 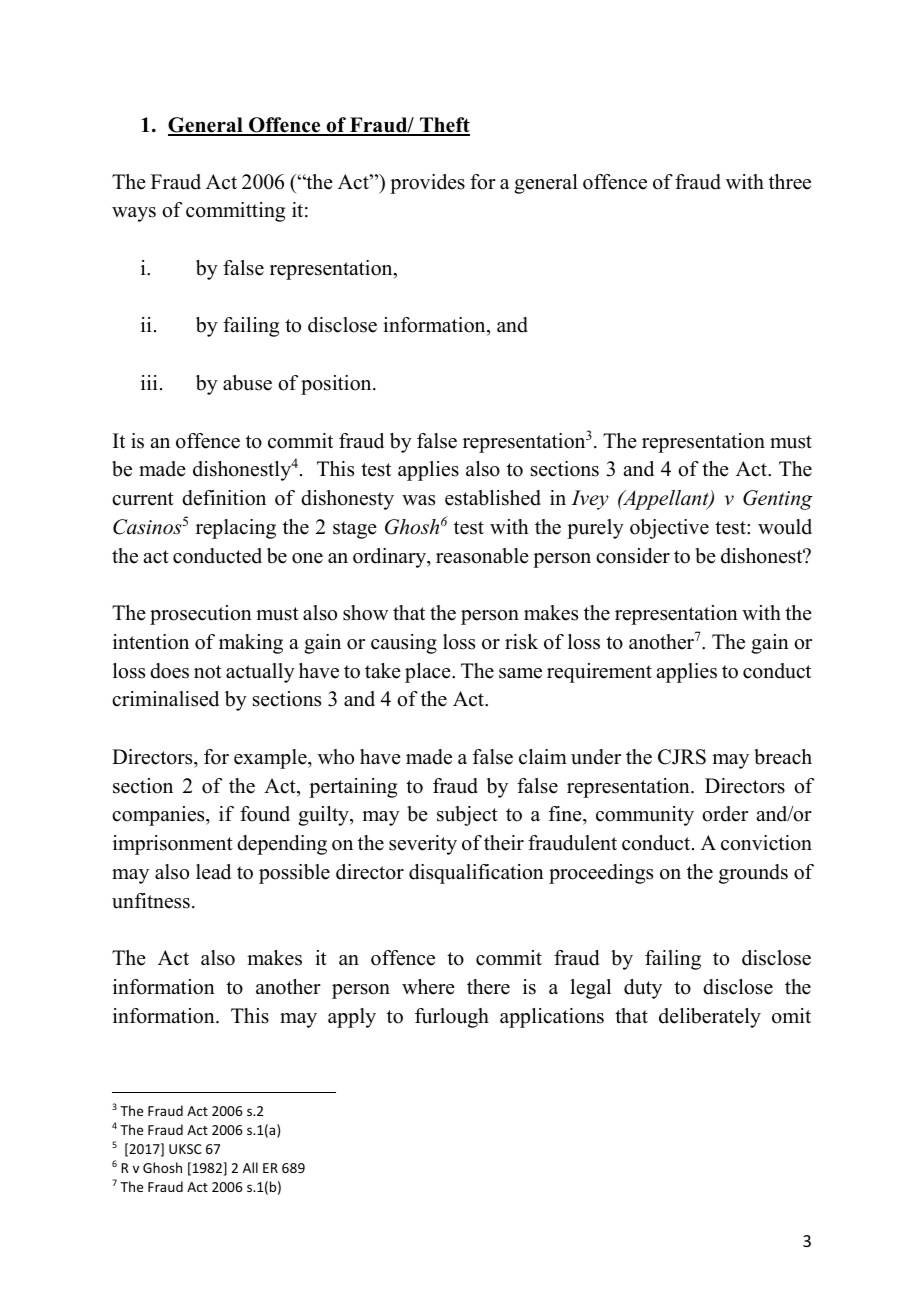 I want to click on position, so click(x=337, y=385).
